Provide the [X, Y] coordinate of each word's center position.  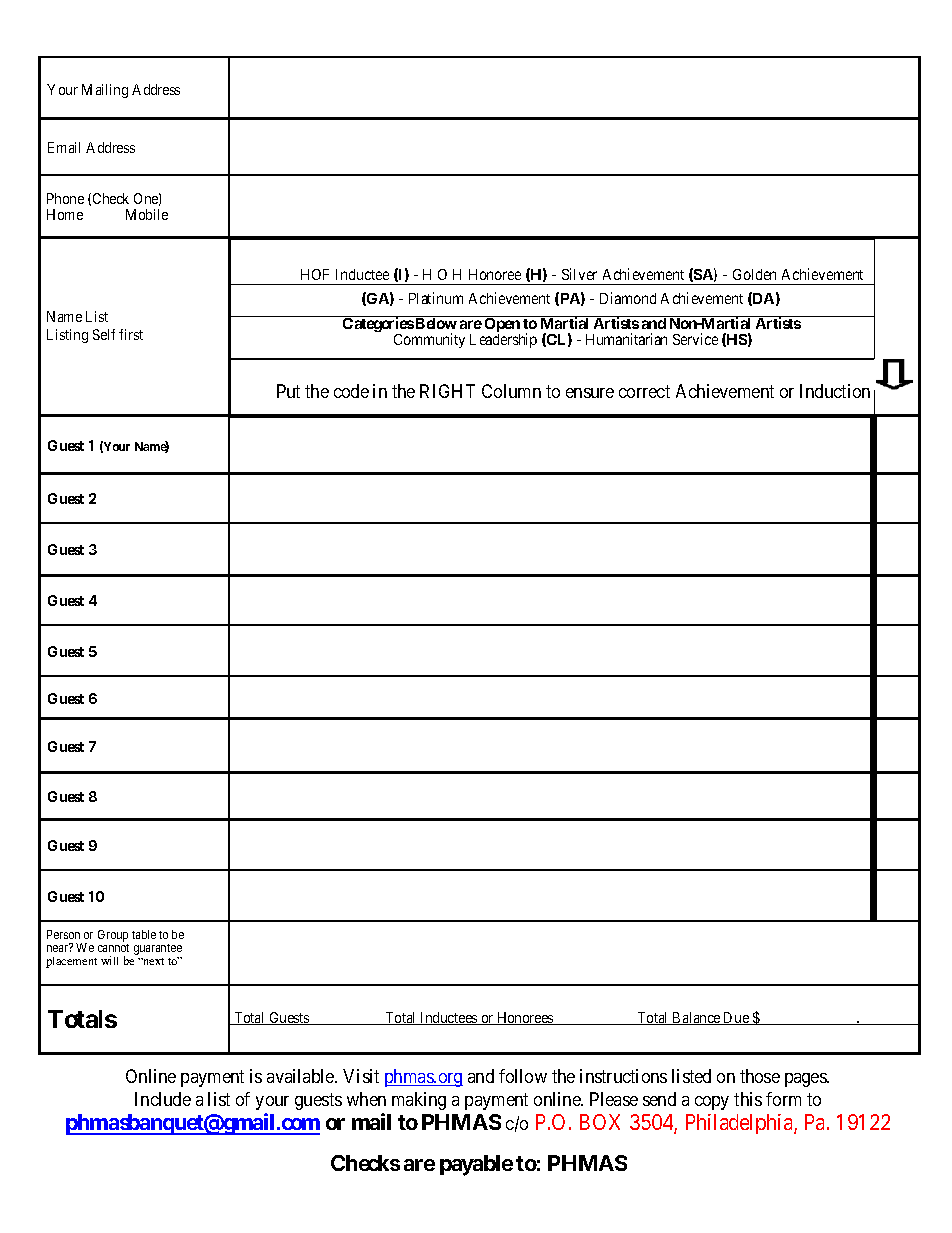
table [144, 934]
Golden [754, 274]
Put [288, 391]
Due [736, 1018]
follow [523, 1076]
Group [113, 937]
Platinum [436, 298]
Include [163, 1099]
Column [511, 391]
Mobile [147, 214]
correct [644, 392]
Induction [835, 391]
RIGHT [447, 391]
